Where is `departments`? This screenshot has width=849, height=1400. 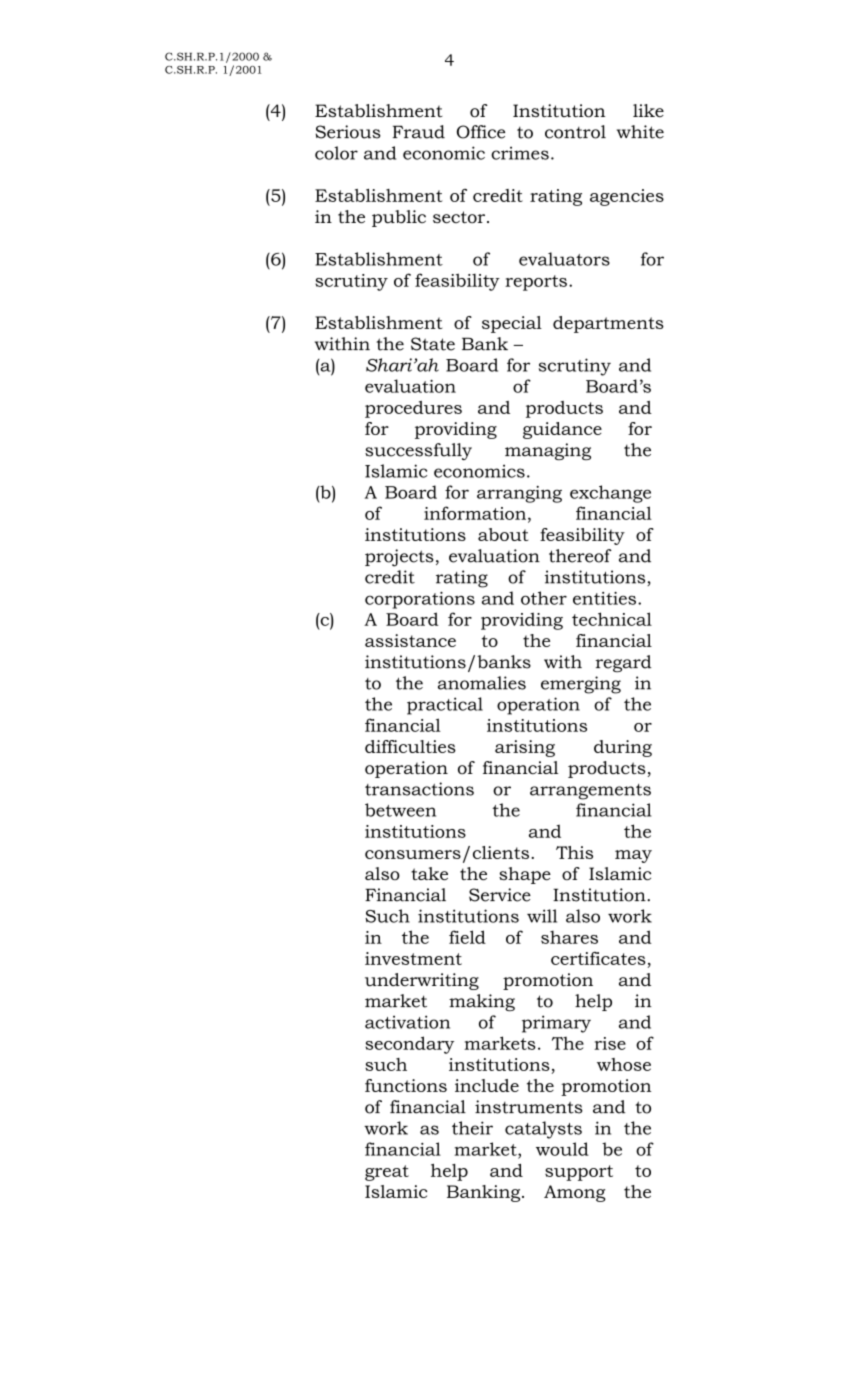 departments is located at coordinates (608, 324).
